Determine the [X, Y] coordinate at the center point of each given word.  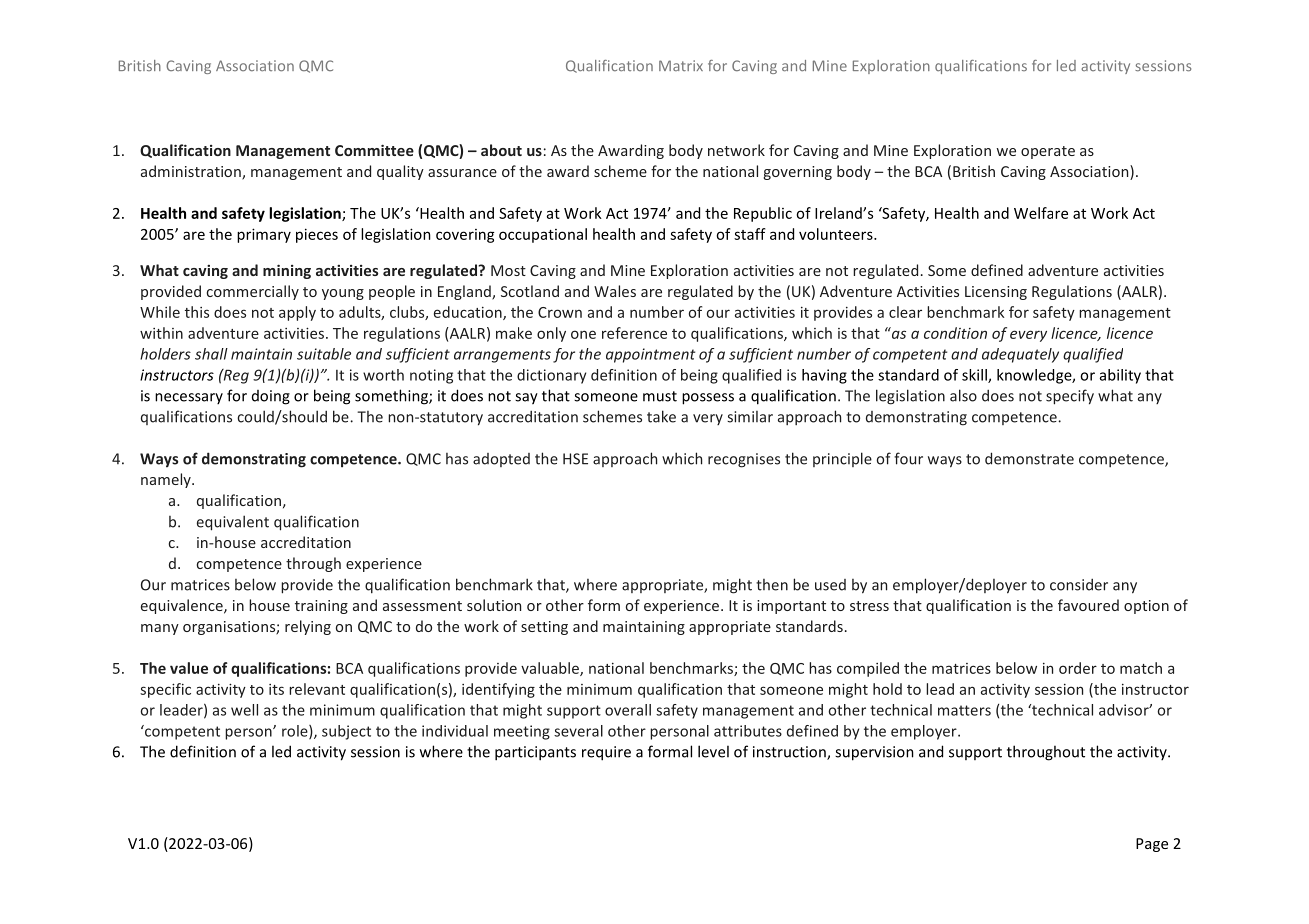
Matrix [681, 65]
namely [167, 480]
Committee [374, 150]
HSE [575, 459]
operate [1048, 152]
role [296, 732]
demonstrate [1029, 458]
